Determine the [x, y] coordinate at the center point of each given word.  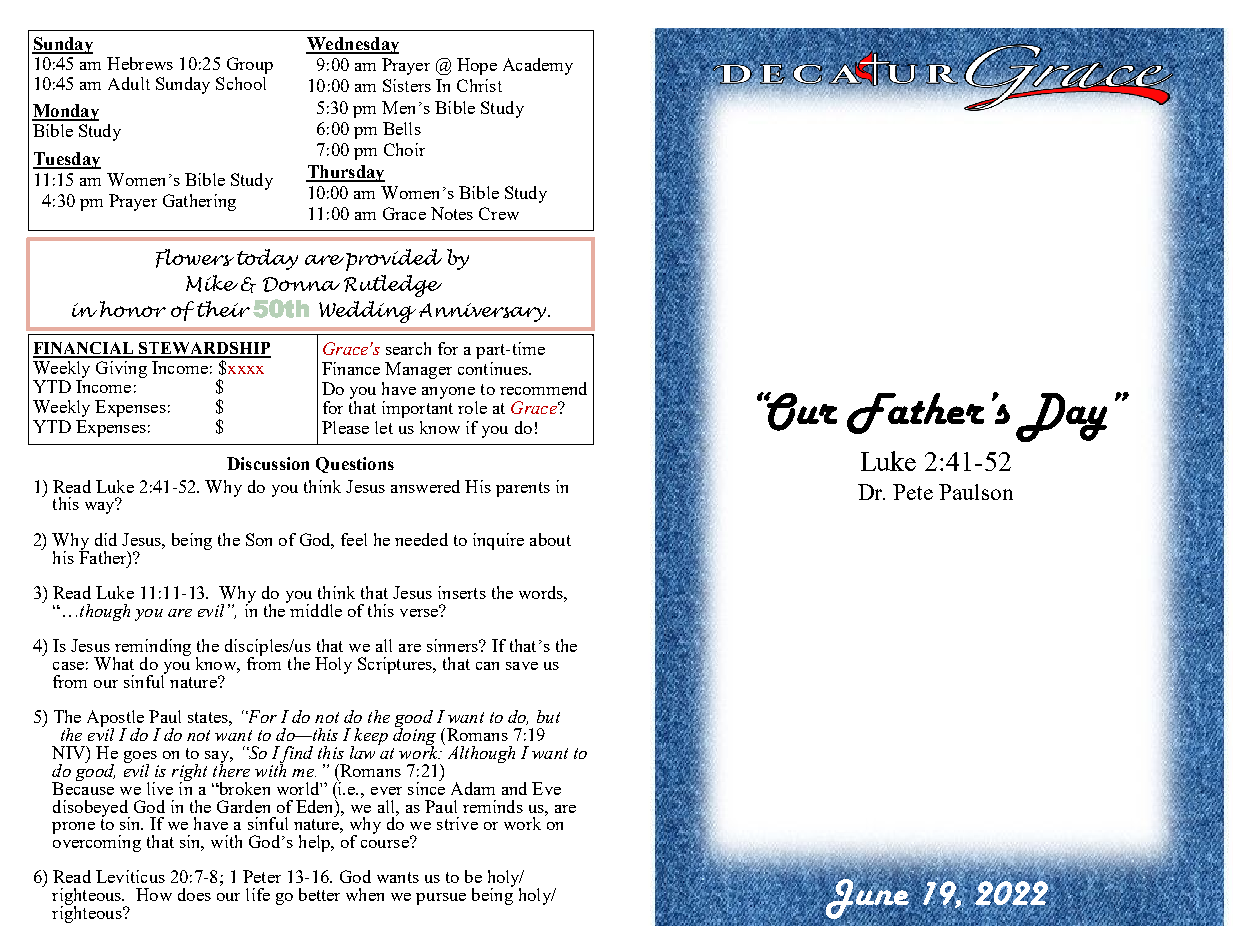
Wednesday [352, 45]
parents [523, 489]
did [106, 539]
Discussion [268, 463]
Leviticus [130, 876]
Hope [477, 66]
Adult [129, 83]
